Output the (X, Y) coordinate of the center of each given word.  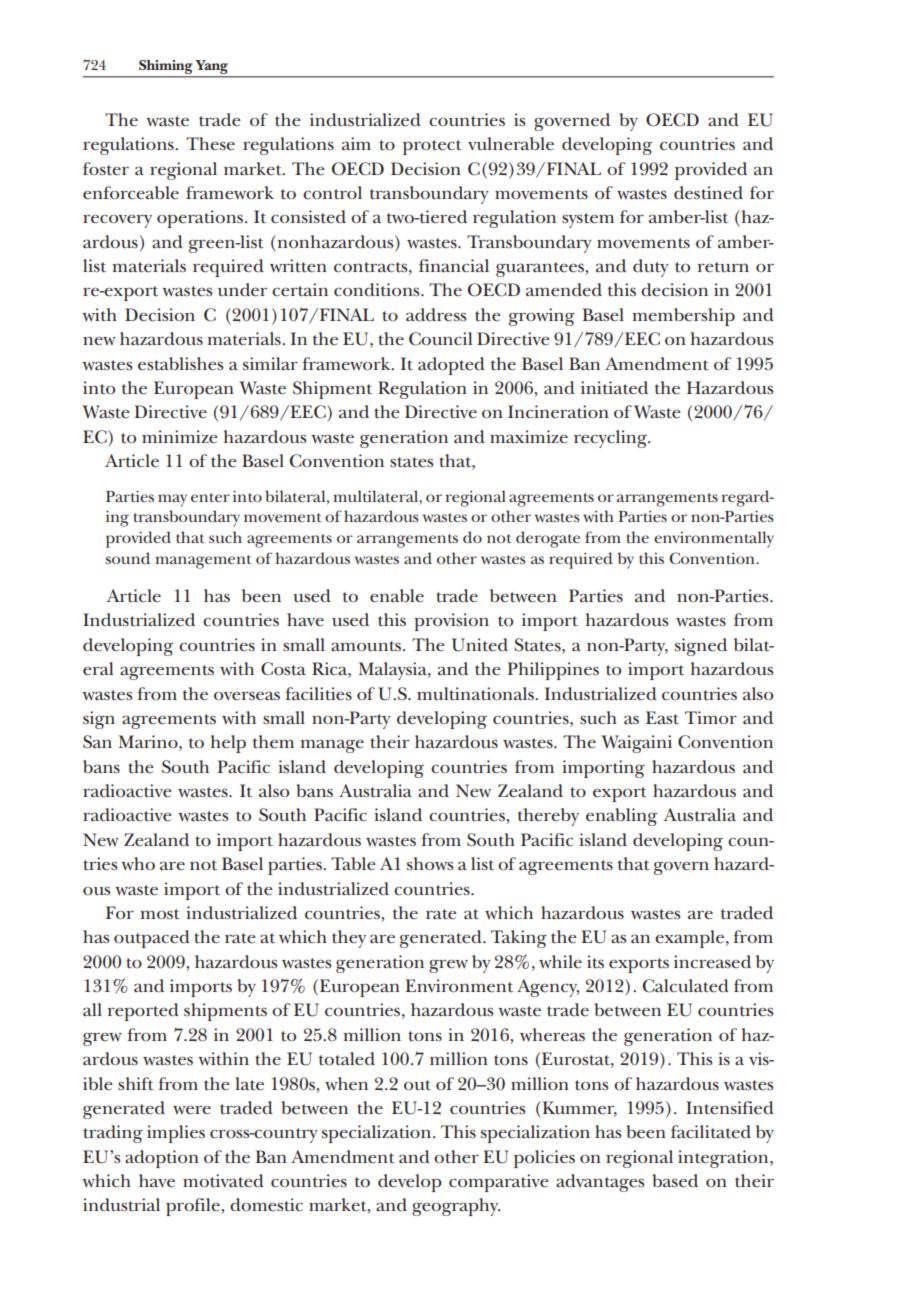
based (675, 1181)
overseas (247, 696)
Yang (212, 67)
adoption (162, 1159)
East (662, 718)
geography (456, 1207)
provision (451, 622)
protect (432, 147)
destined (708, 193)
